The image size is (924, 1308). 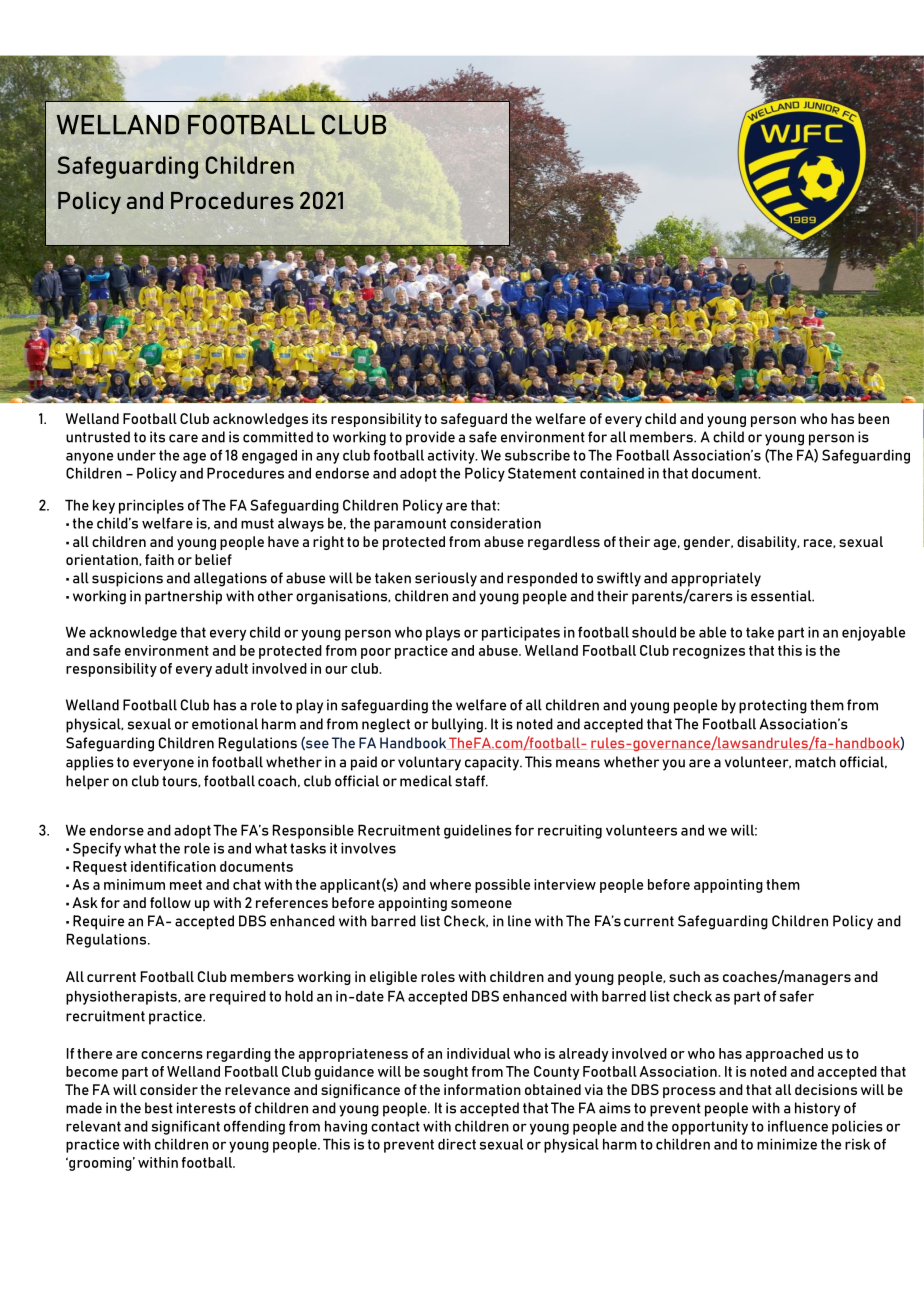 What do you see at coordinates (493, 763) in the image?
I see `capacity` at bounding box center [493, 763].
